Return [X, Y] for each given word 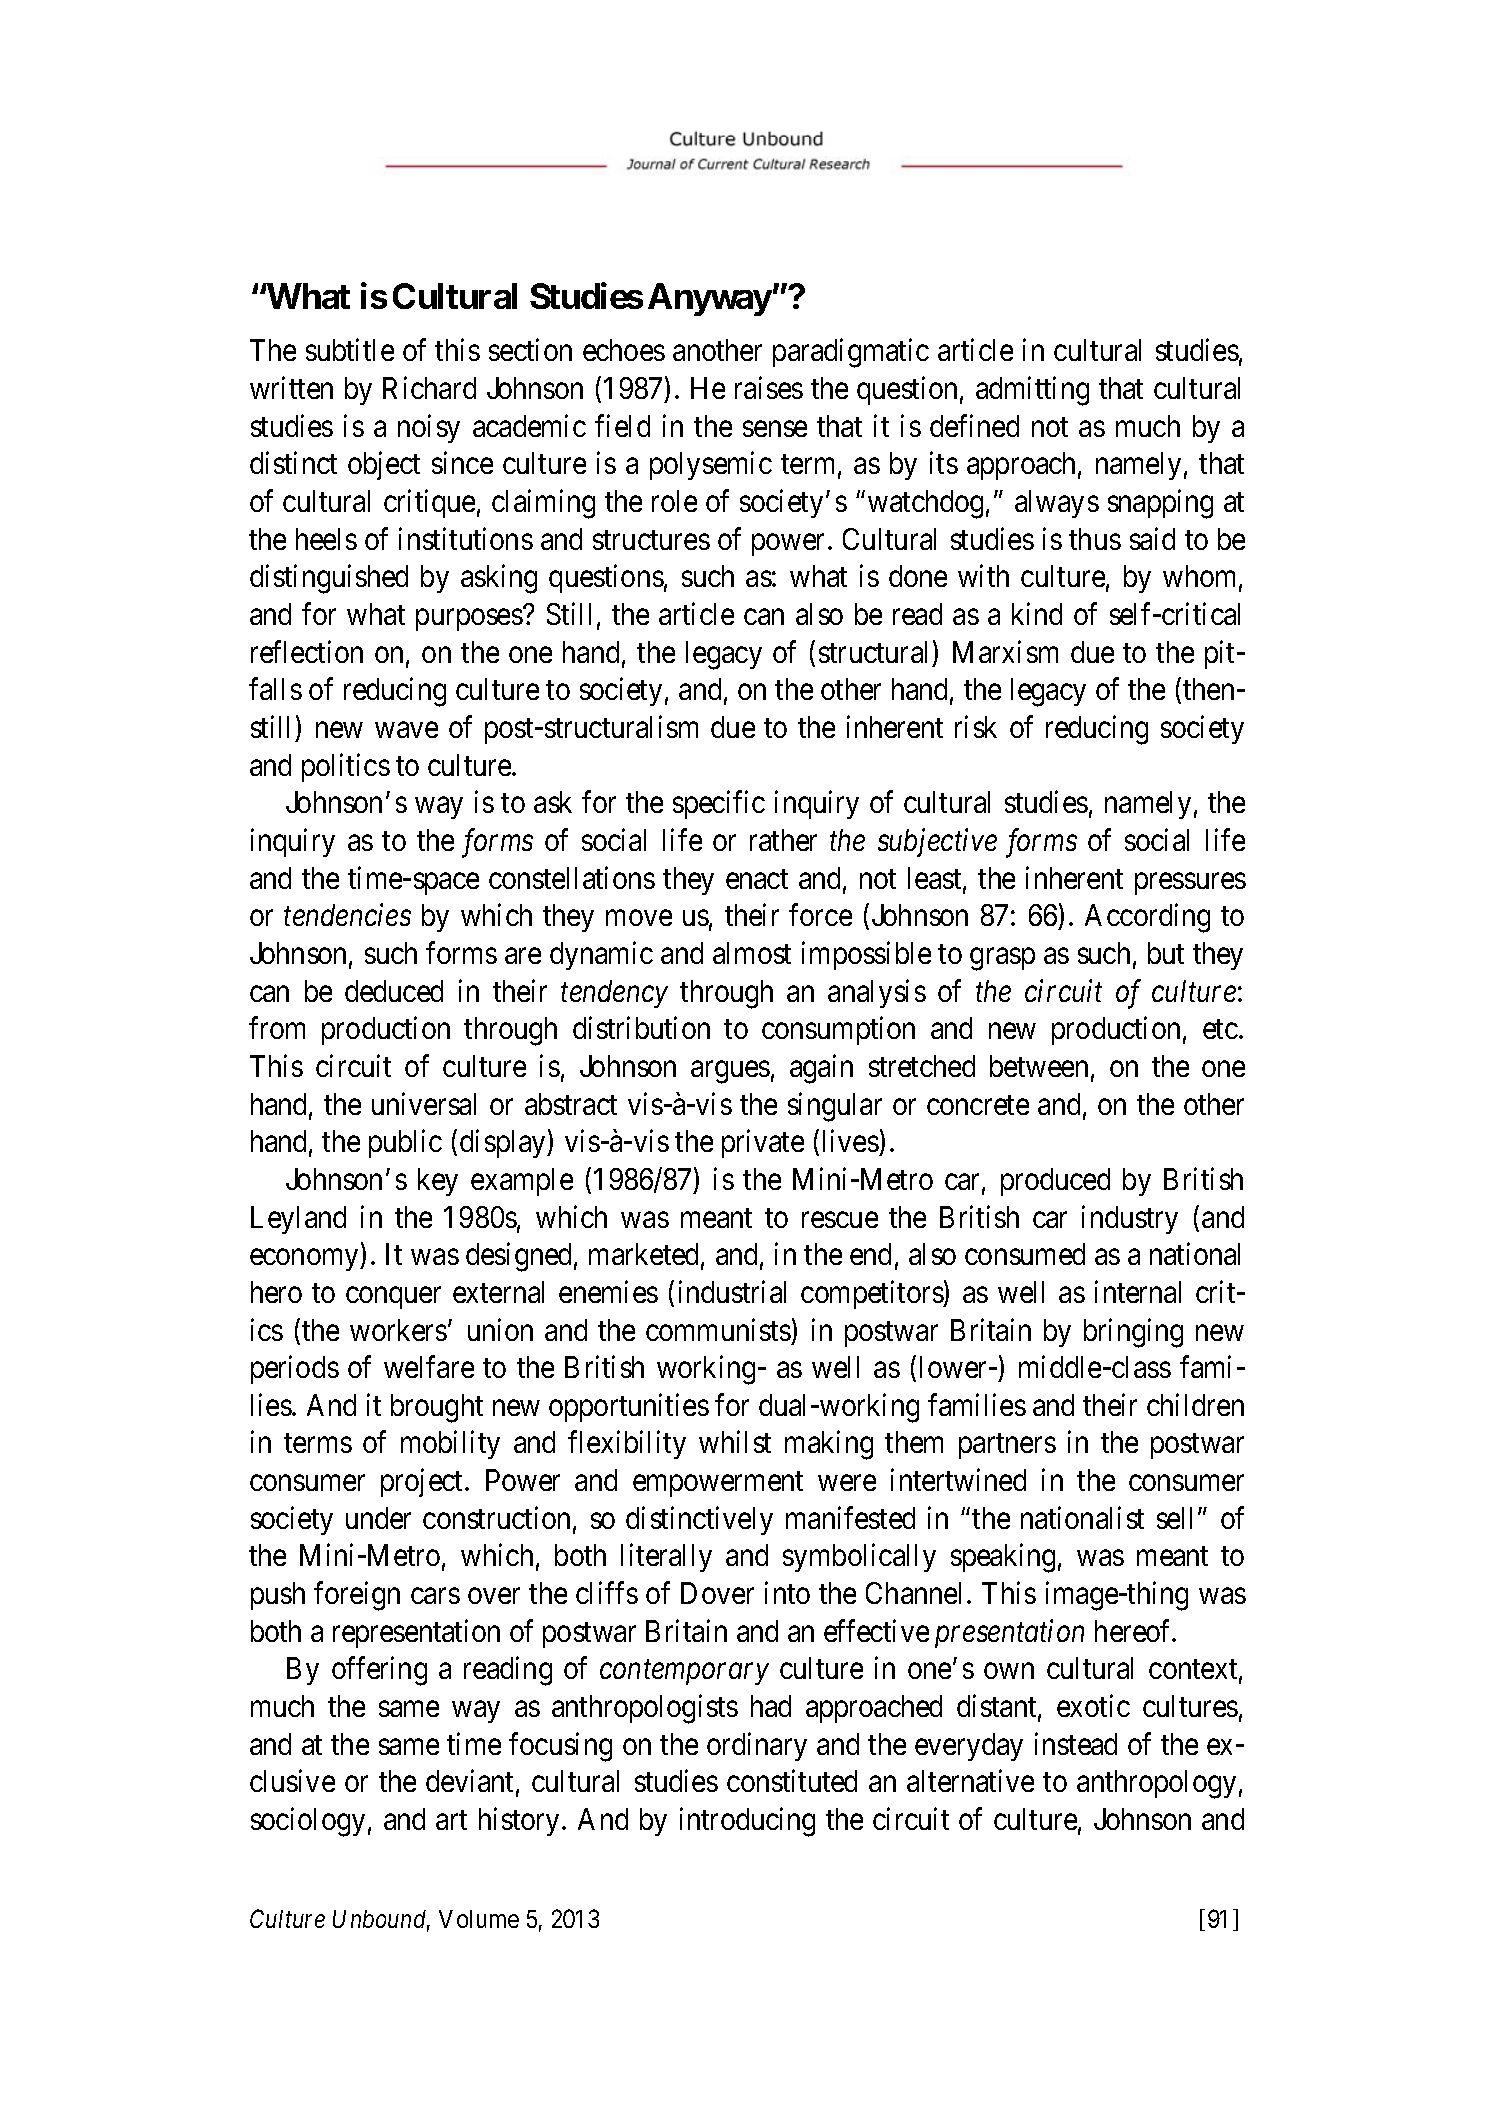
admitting [1032, 391]
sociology [308, 1822]
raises [769, 387]
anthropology [1156, 1784]
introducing [747, 1822]
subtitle [350, 350]
